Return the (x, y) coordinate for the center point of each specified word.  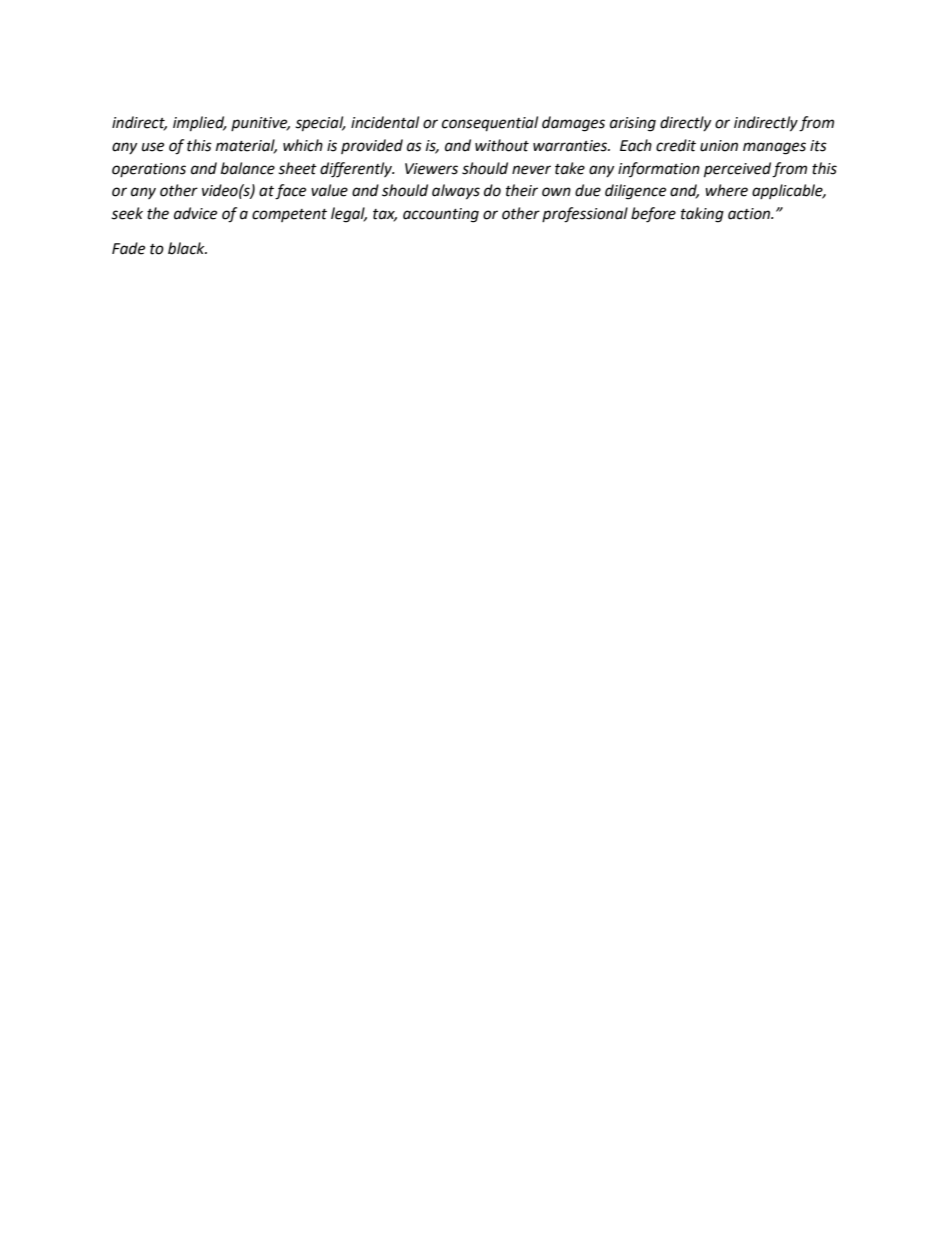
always (456, 192)
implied (200, 124)
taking (702, 215)
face (290, 192)
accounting (441, 215)
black (187, 248)
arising (633, 124)
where (726, 190)
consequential (490, 124)
